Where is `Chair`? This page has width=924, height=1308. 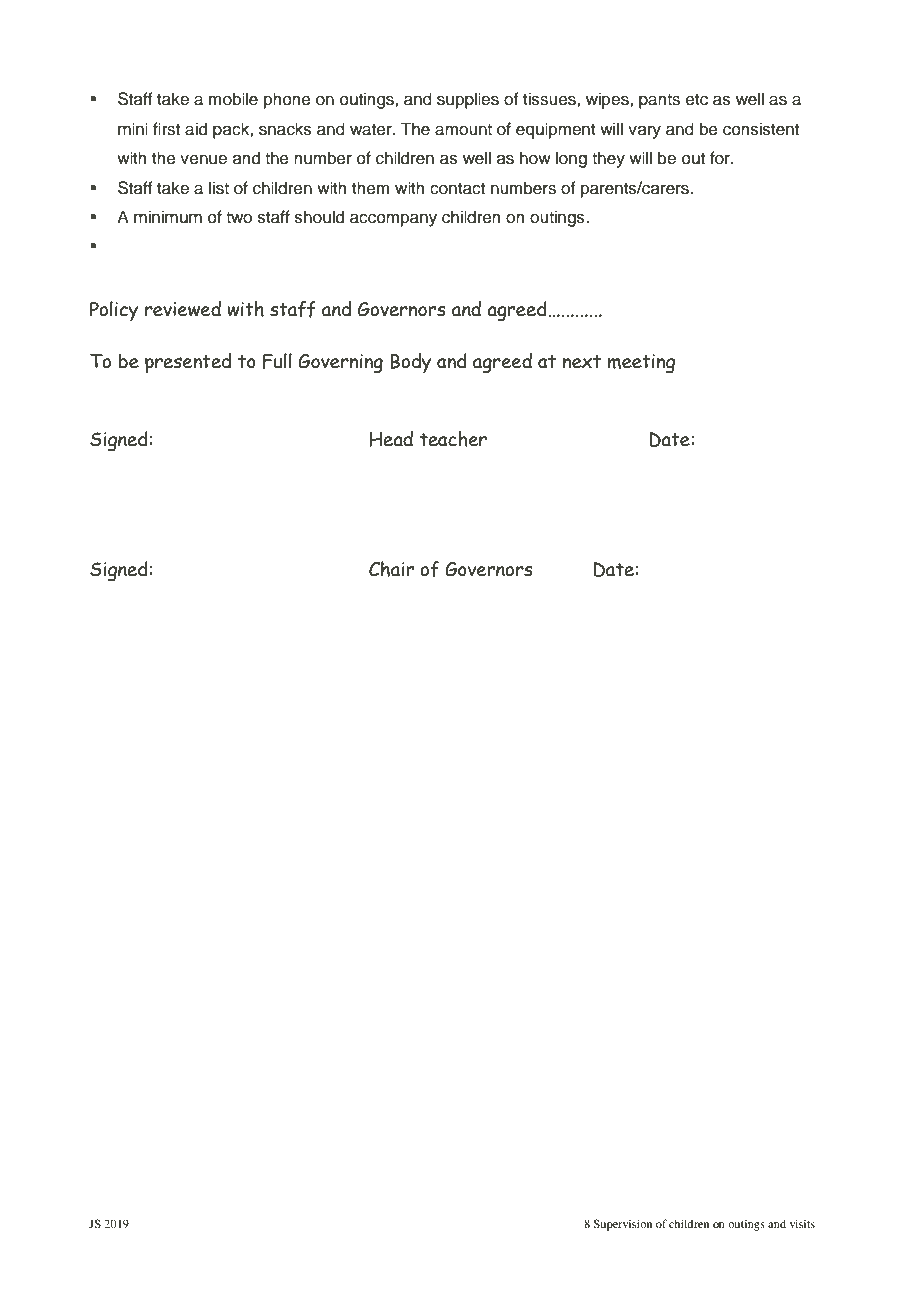
Chair is located at coordinates (391, 569).
